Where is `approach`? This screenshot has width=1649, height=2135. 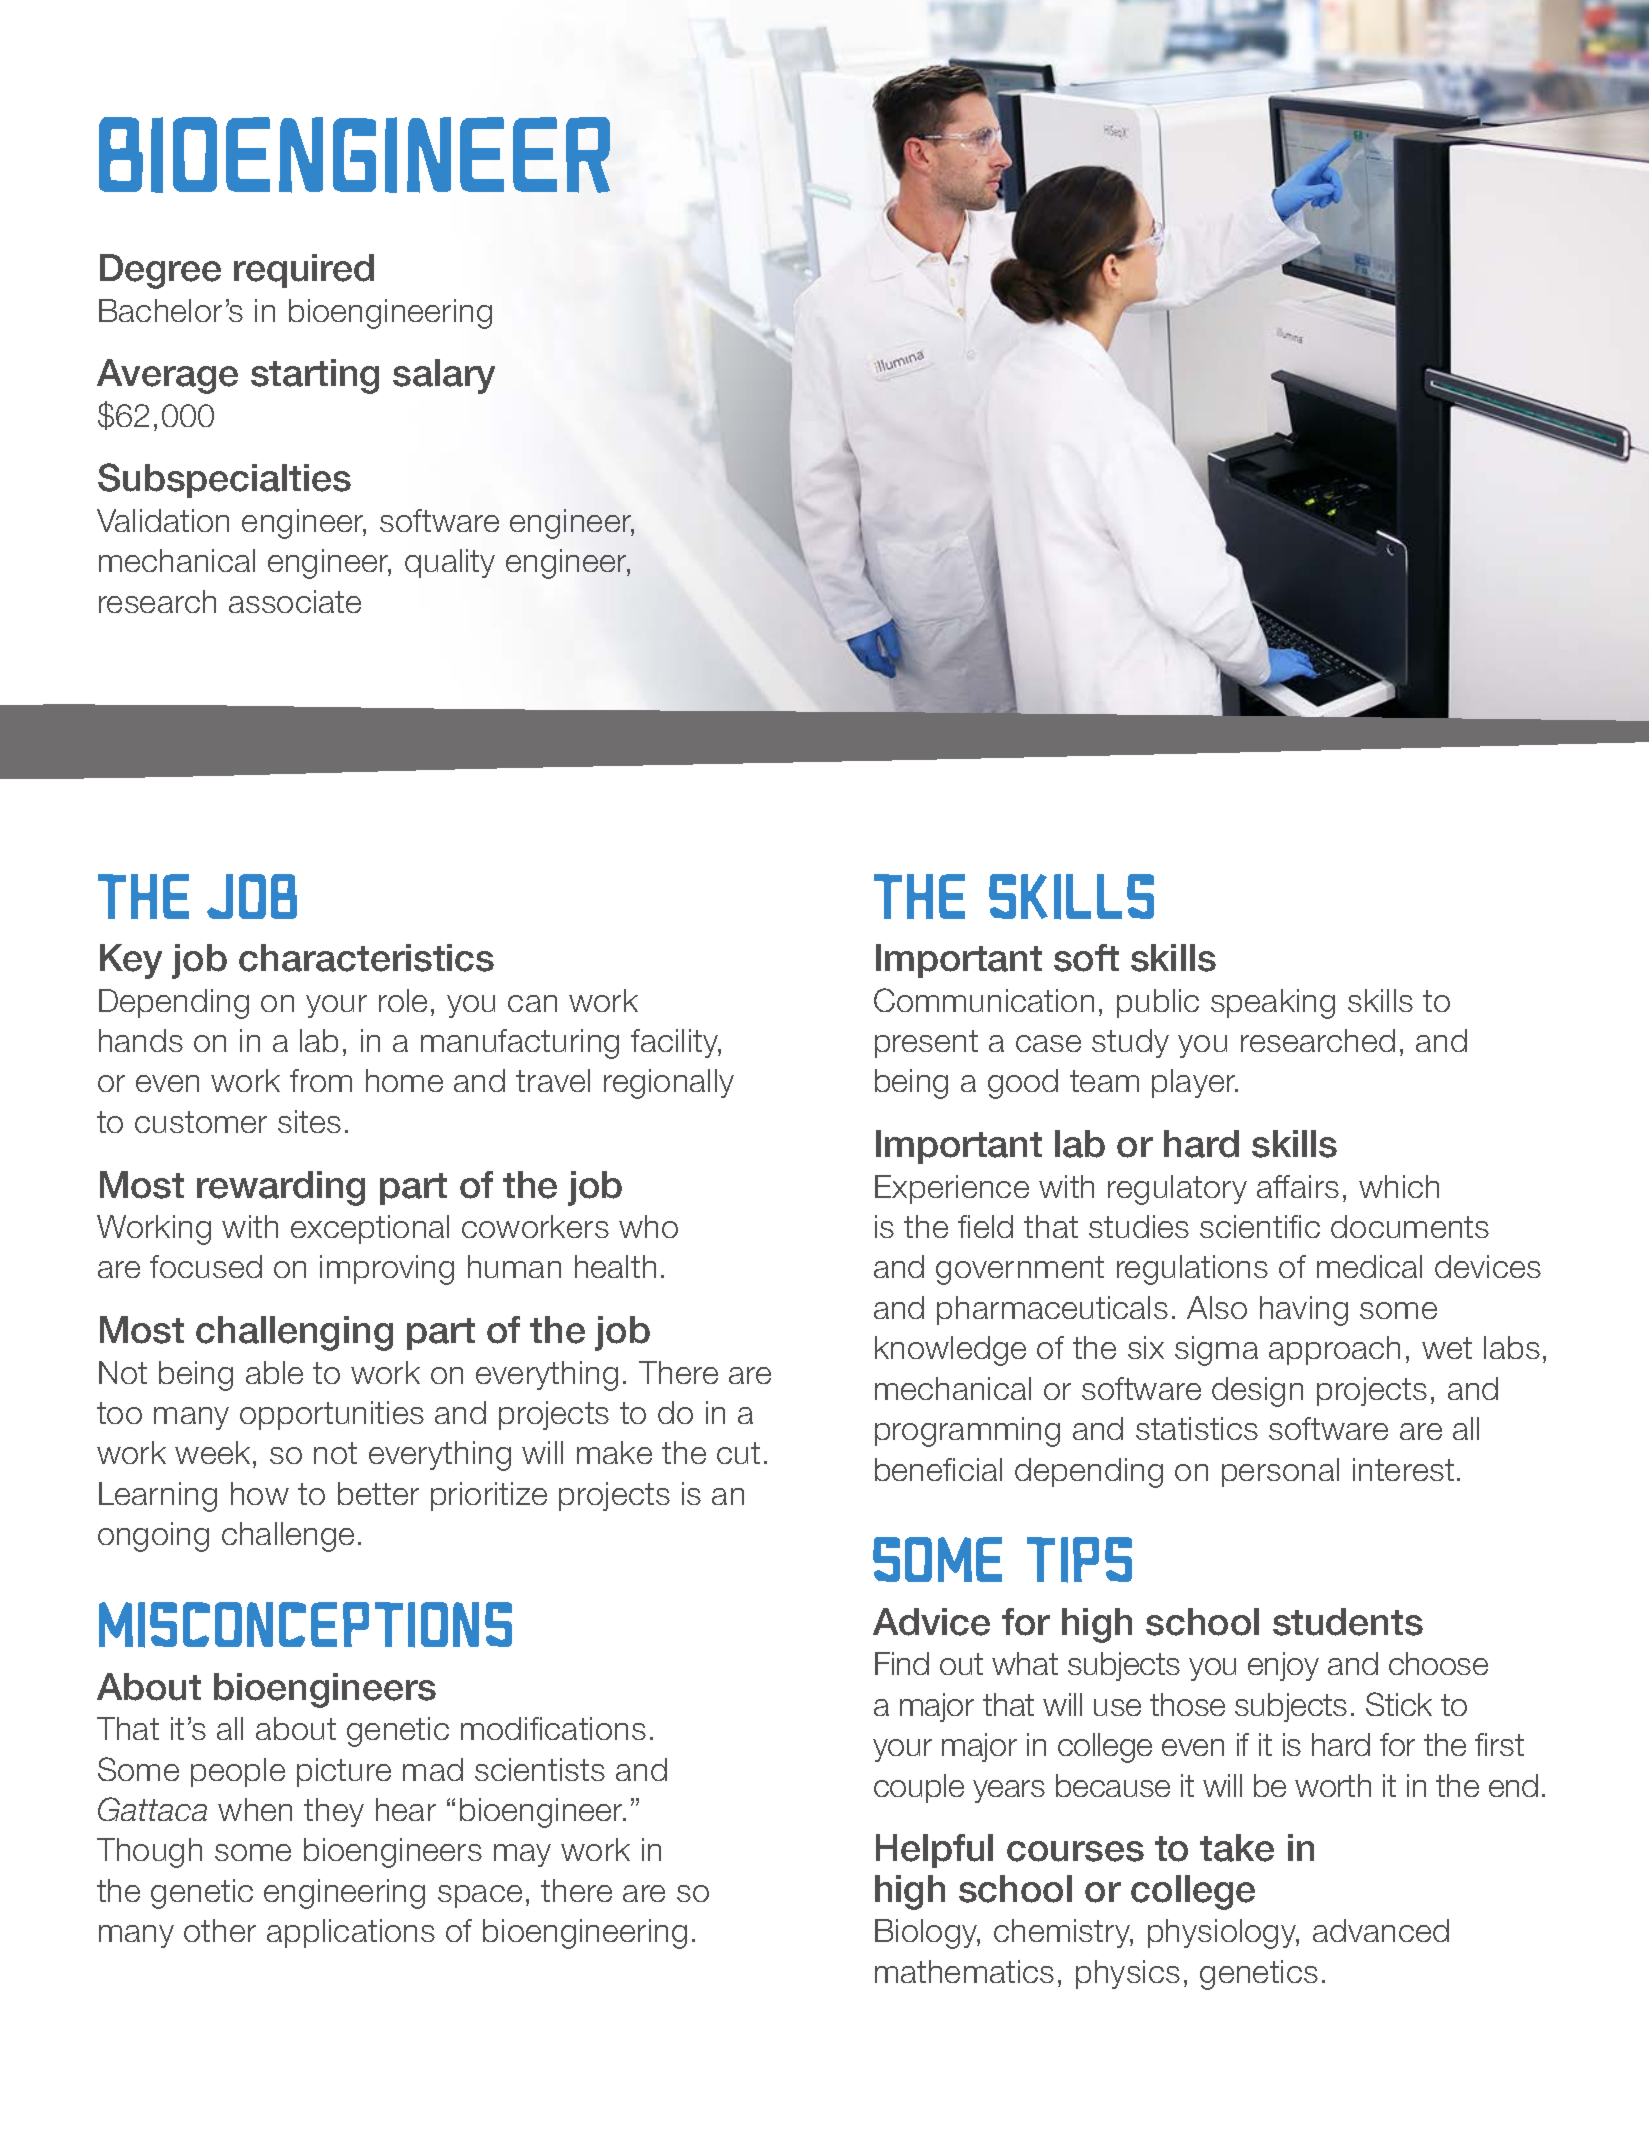
approach is located at coordinates (1334, 1350).
